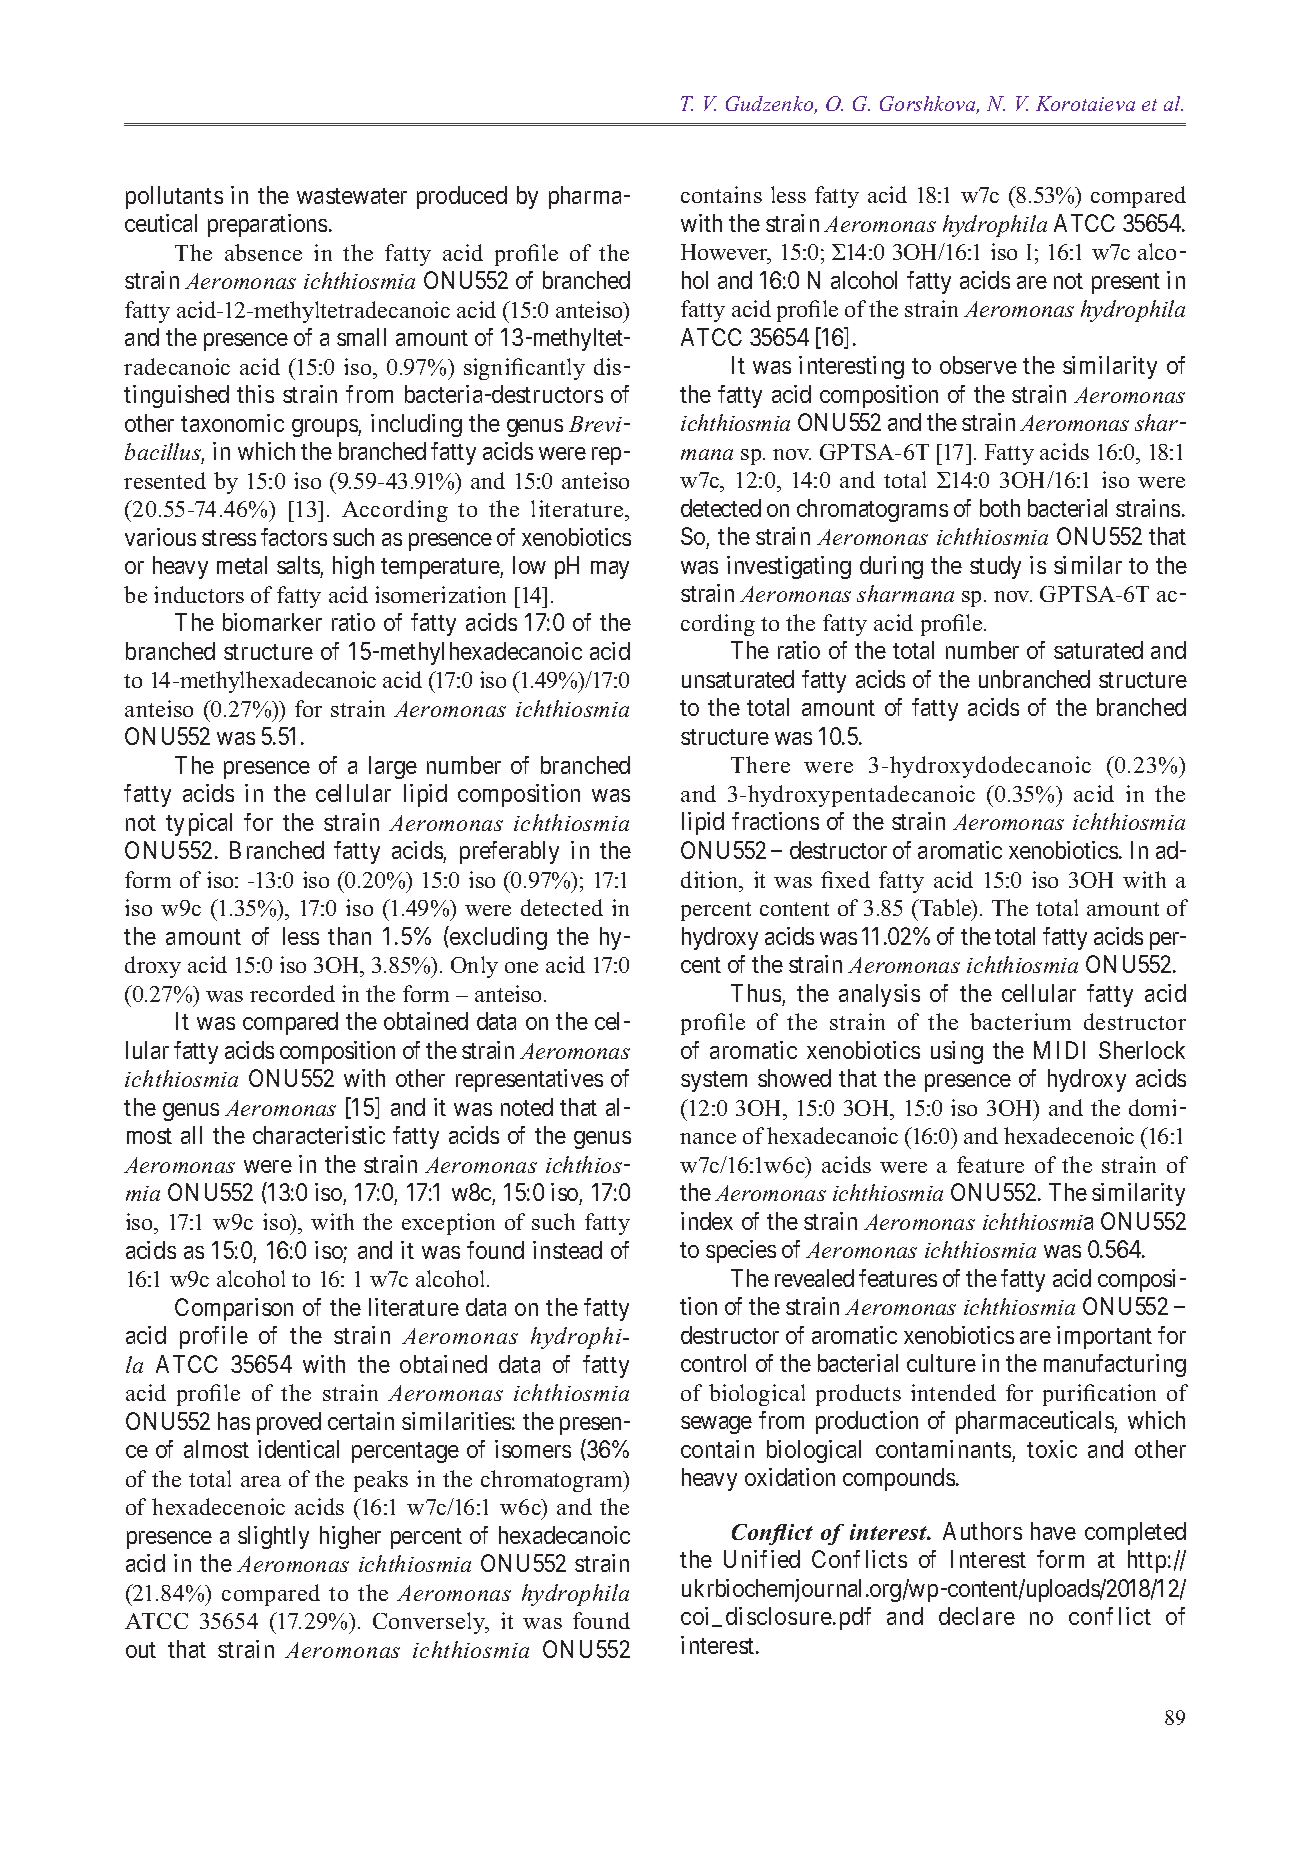 Image resolution: width=1311 pixels, height=1854 pixels. What do you see at coordinates (762, 1559) in the screenshot?
I see `Unified` at bounding box center [762, 1559].
